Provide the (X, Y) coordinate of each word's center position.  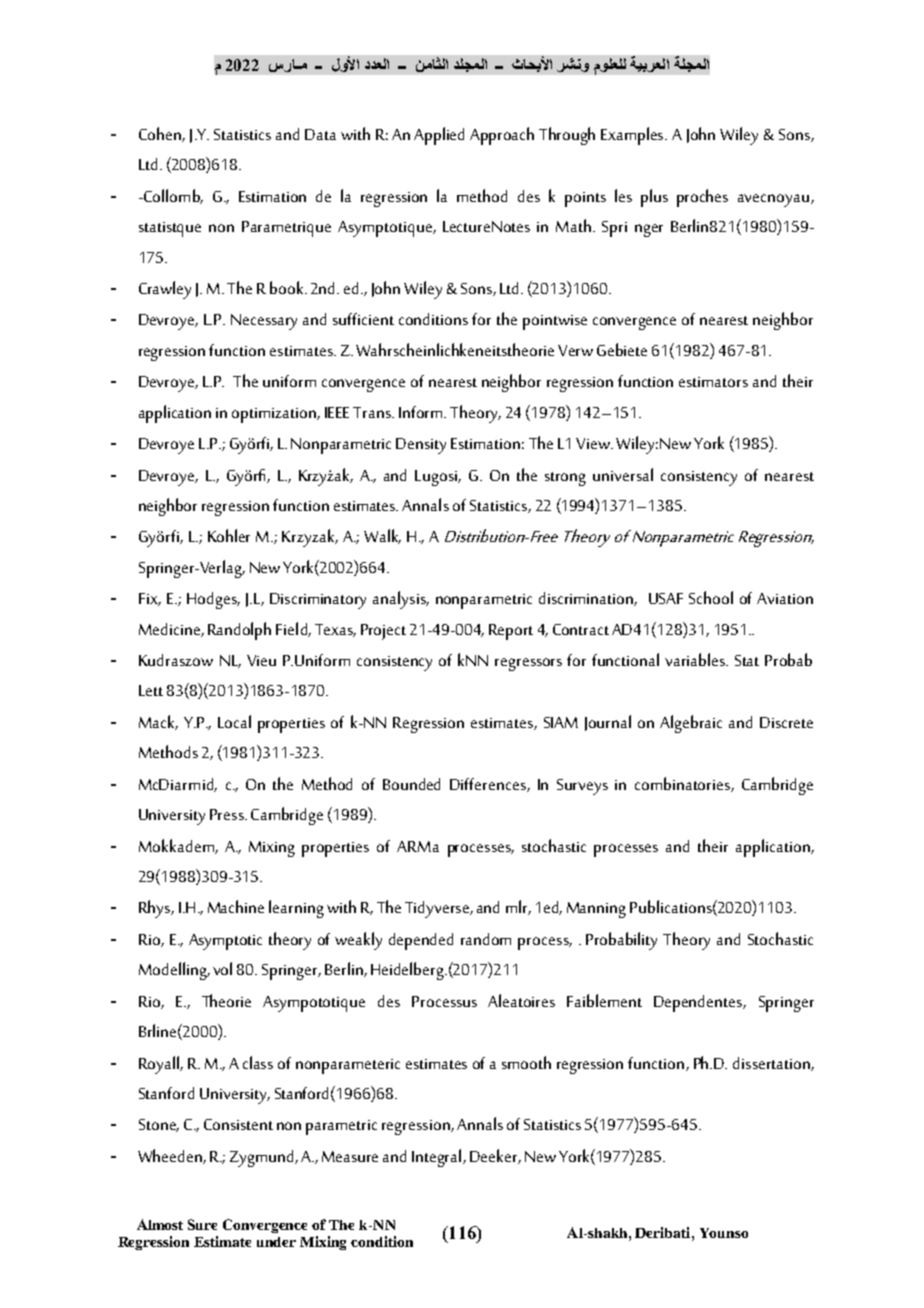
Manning (596, 910)
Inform (422, 412)
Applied (439, 136)
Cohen (161, 134)
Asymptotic (225, 942)
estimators (713, 382)
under (276, 1242)
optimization (275, 415)
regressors (528, 664)
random (486, 939)
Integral (438, 1158)
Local (234, 721)
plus (654, 198)
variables (696, 659)
